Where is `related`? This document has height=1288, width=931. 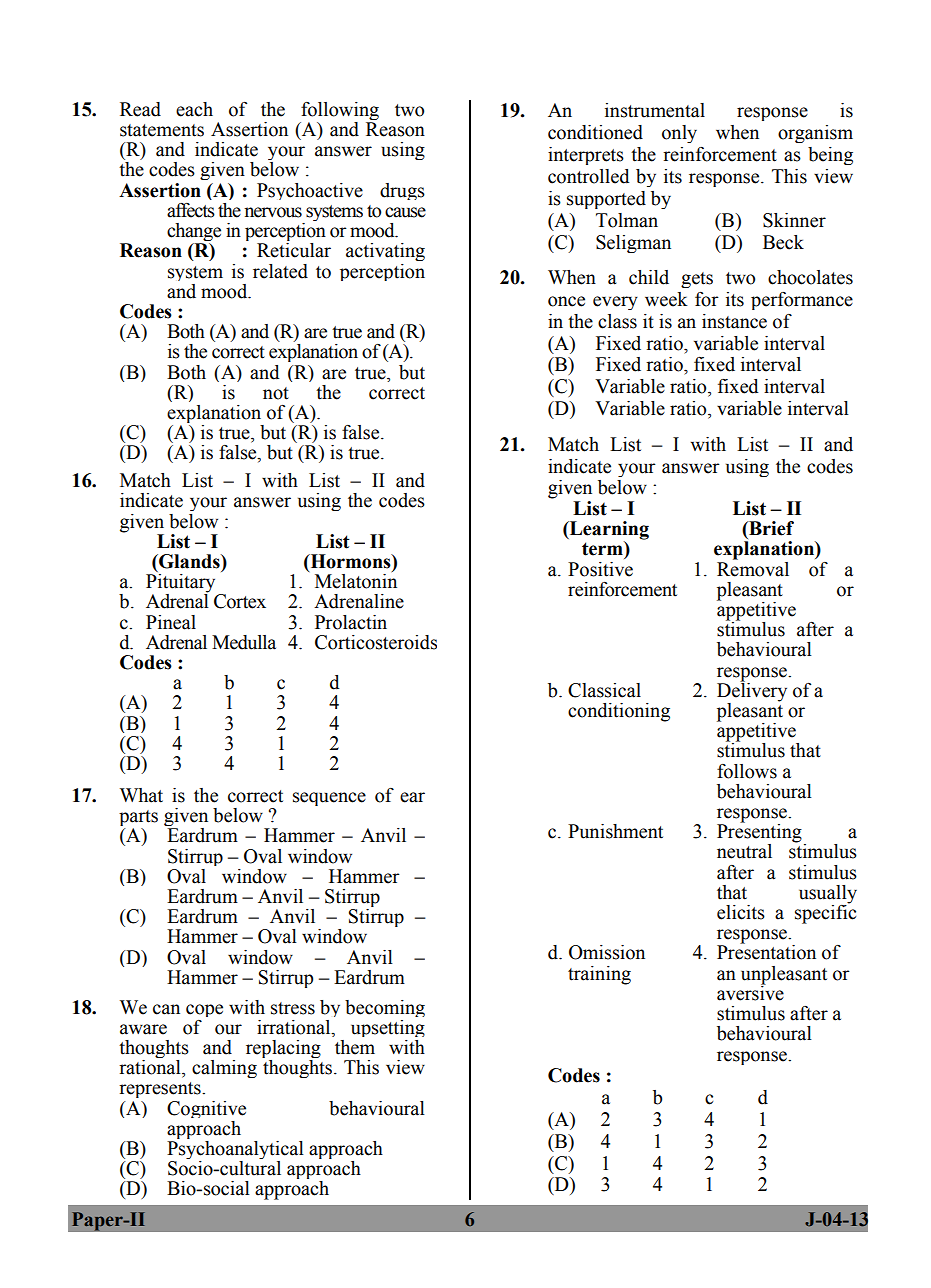 related is located at coordinates (280, 271).
